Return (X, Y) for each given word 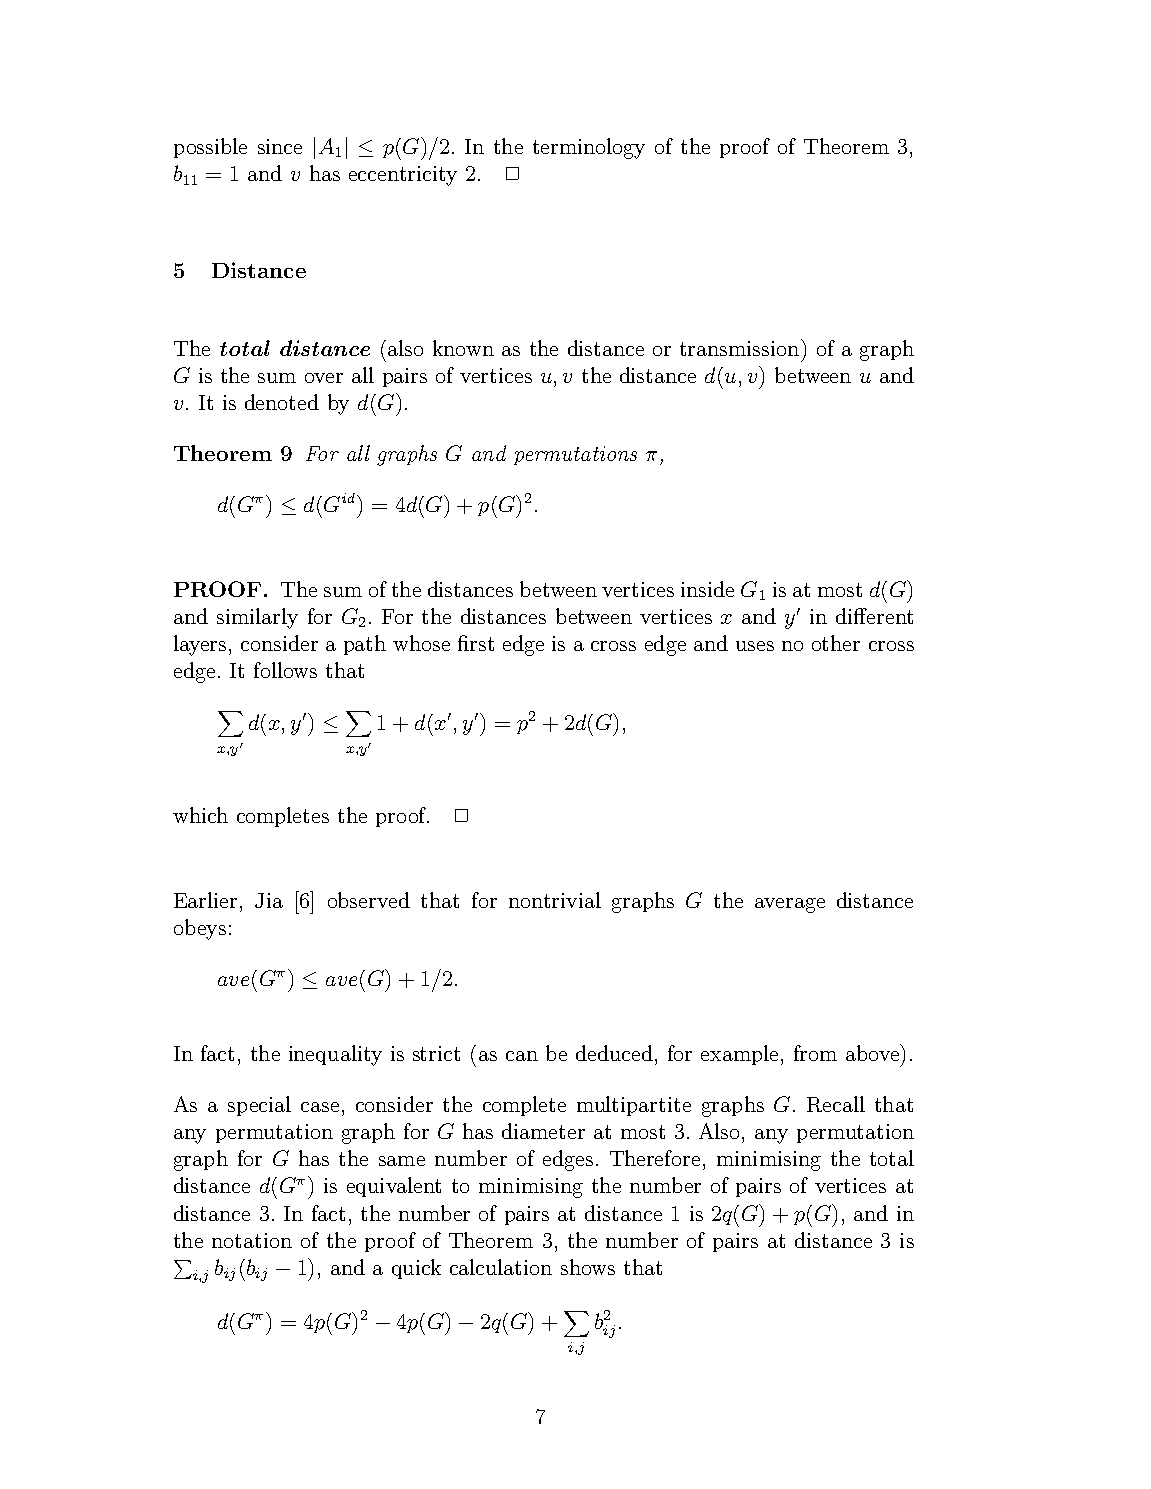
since (280, 146)
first (476, 643)
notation (252, 1240)
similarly (257, 618)
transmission (739, 348)
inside (707, 589)
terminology (589, 148)
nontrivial (555, 900)
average (790, 905)
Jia (269, 900)
